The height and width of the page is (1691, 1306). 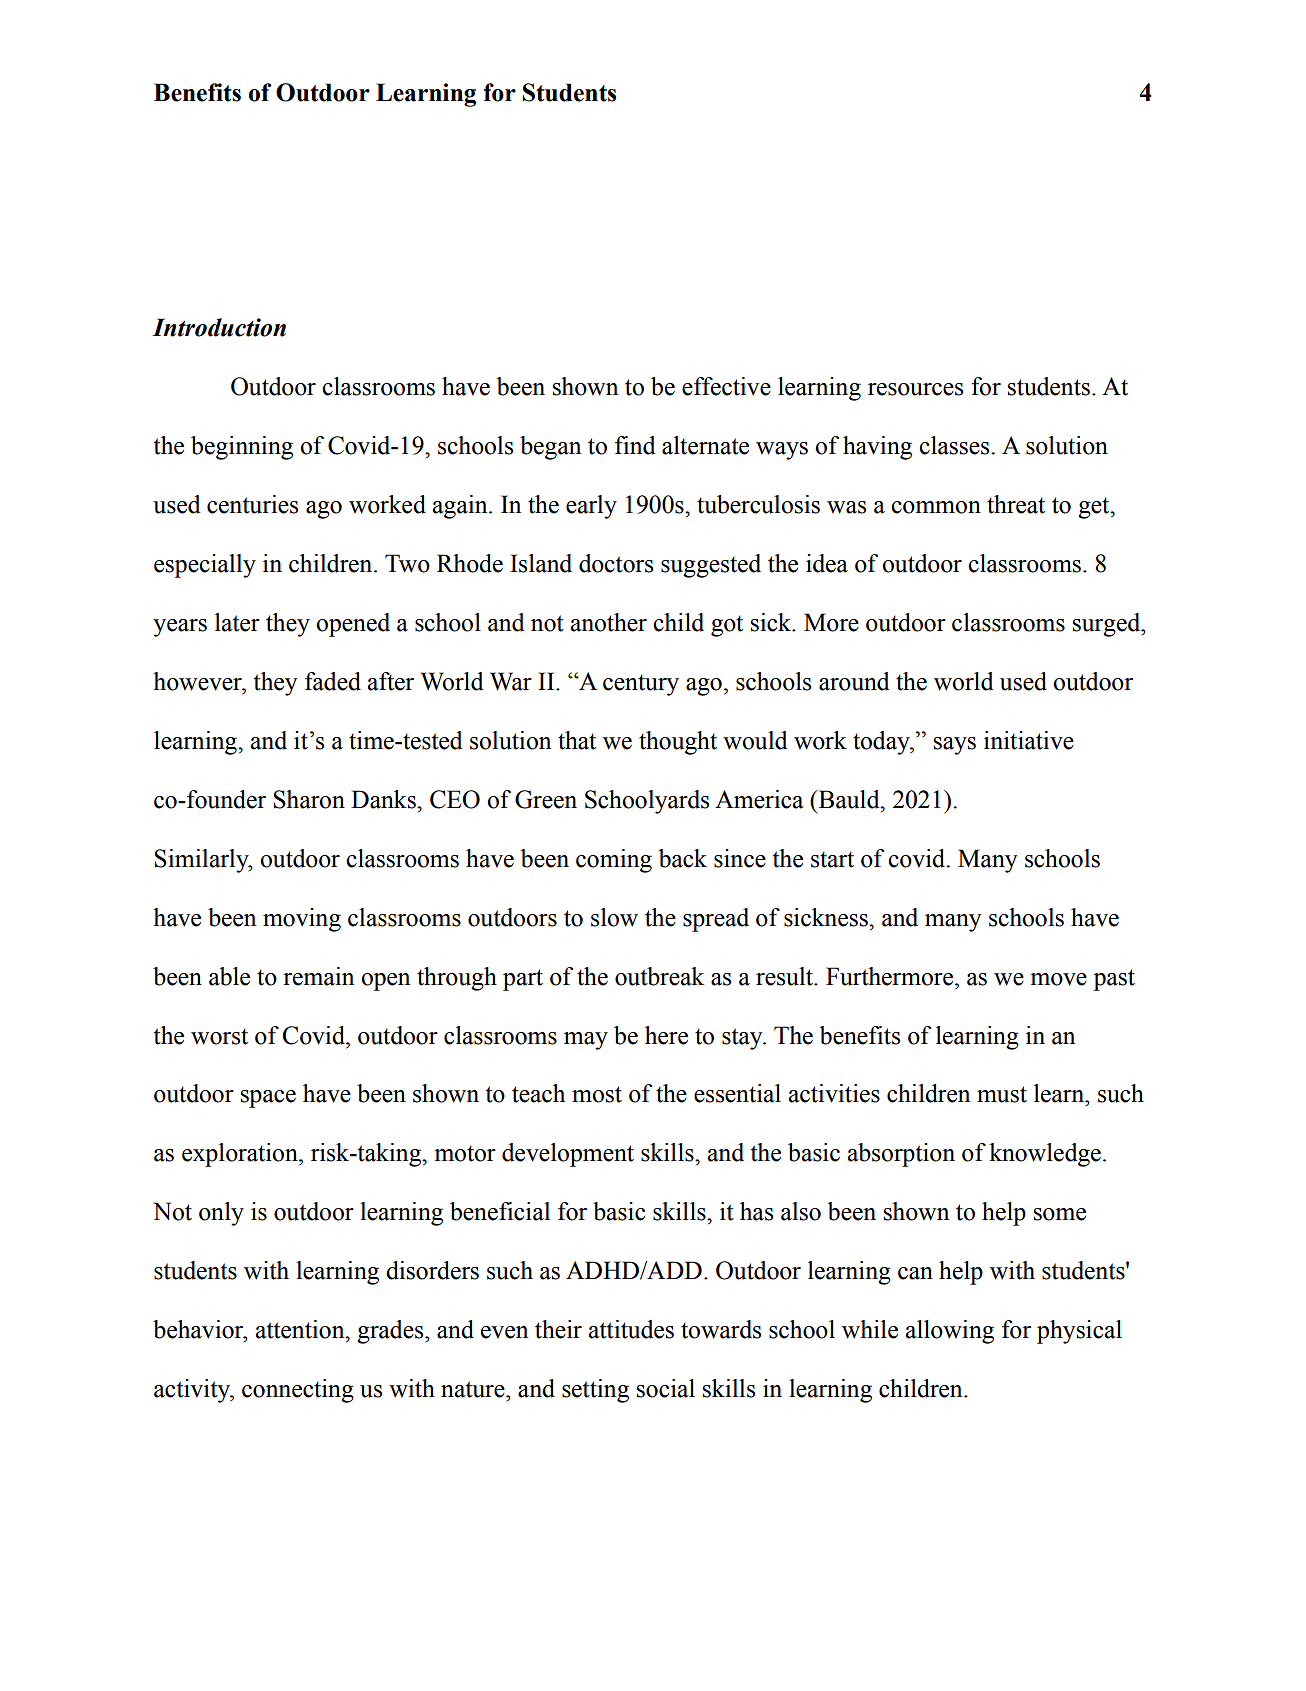 I want to click on Sharon, so click(x=309, y=799).
